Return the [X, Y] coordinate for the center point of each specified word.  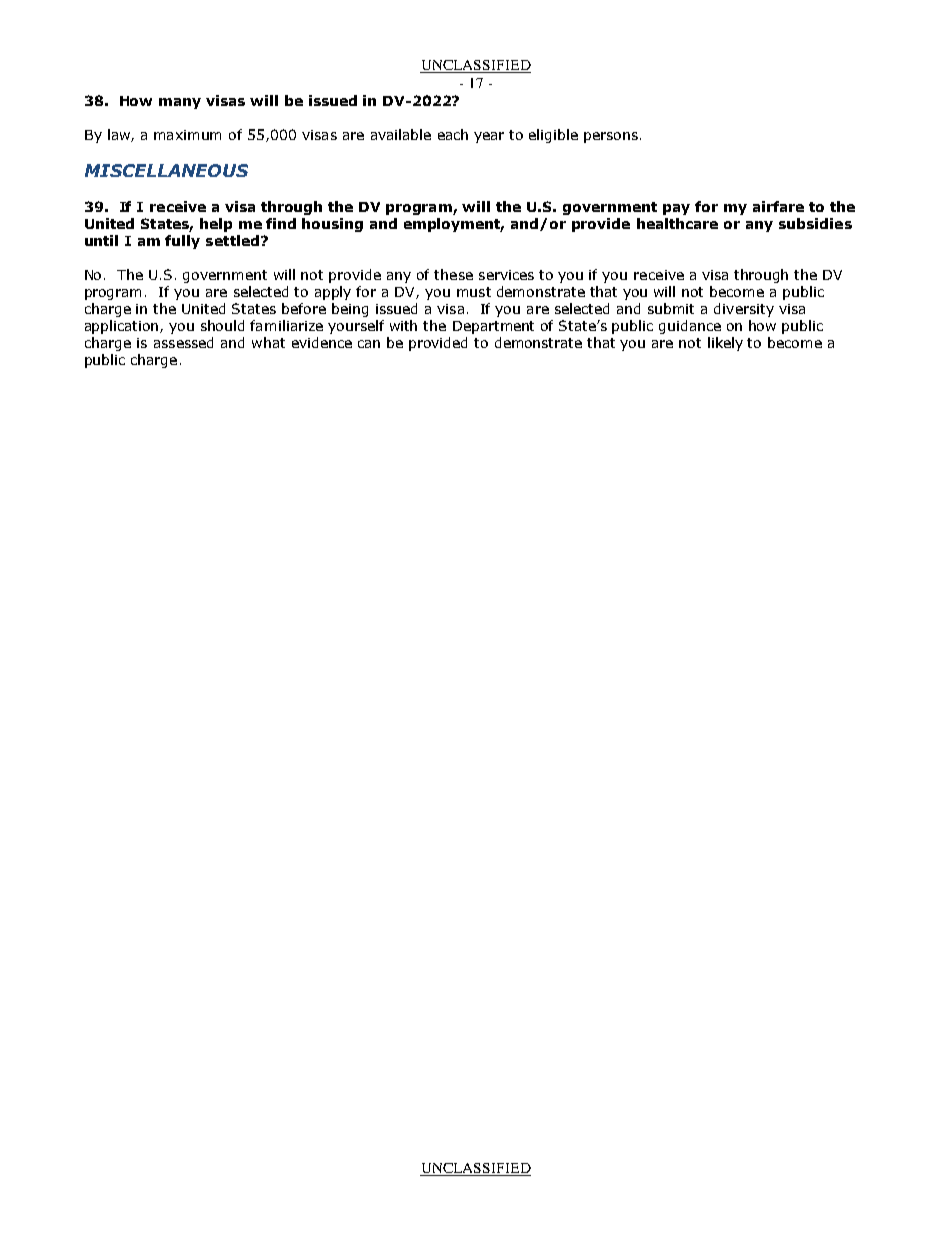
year [489, 137]
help [216, 225]
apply [333, 293]
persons [611, 137]
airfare [778, 206]
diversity [744, 310]
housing [332, 225]
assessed [183, 342]
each [453, 134]
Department [493, 327]
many [180, 103]
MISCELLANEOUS [166, 170]
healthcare [677, 223]
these [453, 274]
